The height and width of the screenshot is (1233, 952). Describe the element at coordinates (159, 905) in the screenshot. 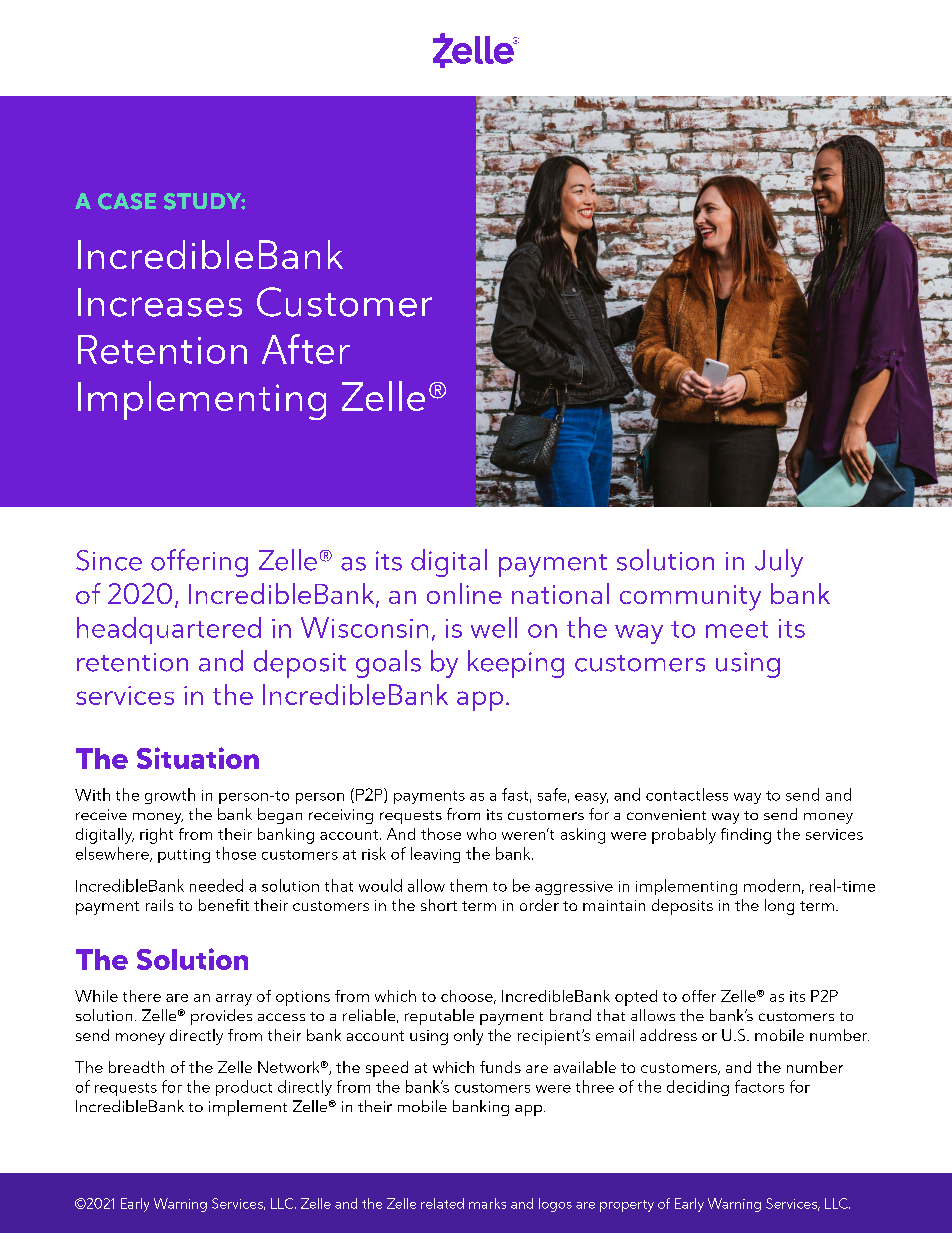

I see `rails` at that location.
